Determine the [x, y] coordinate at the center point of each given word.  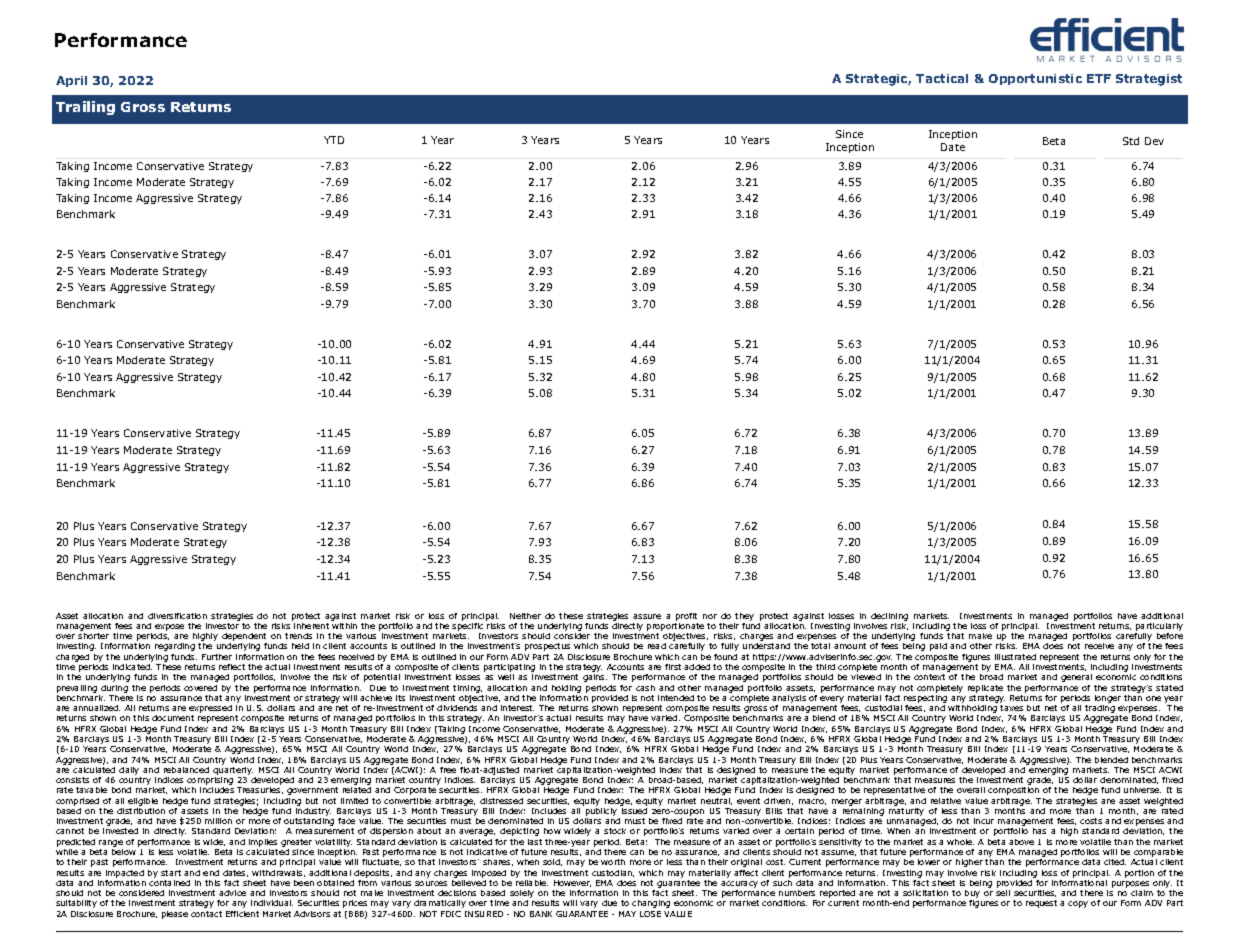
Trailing [85, 108]
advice [232, 893]
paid [938, 647]
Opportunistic [1035, 79]
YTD [334, 140]
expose [169, 629]
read [657, 646]
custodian [613, 873]
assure [647, 616]
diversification [177, 616]
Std [1131, 141]
